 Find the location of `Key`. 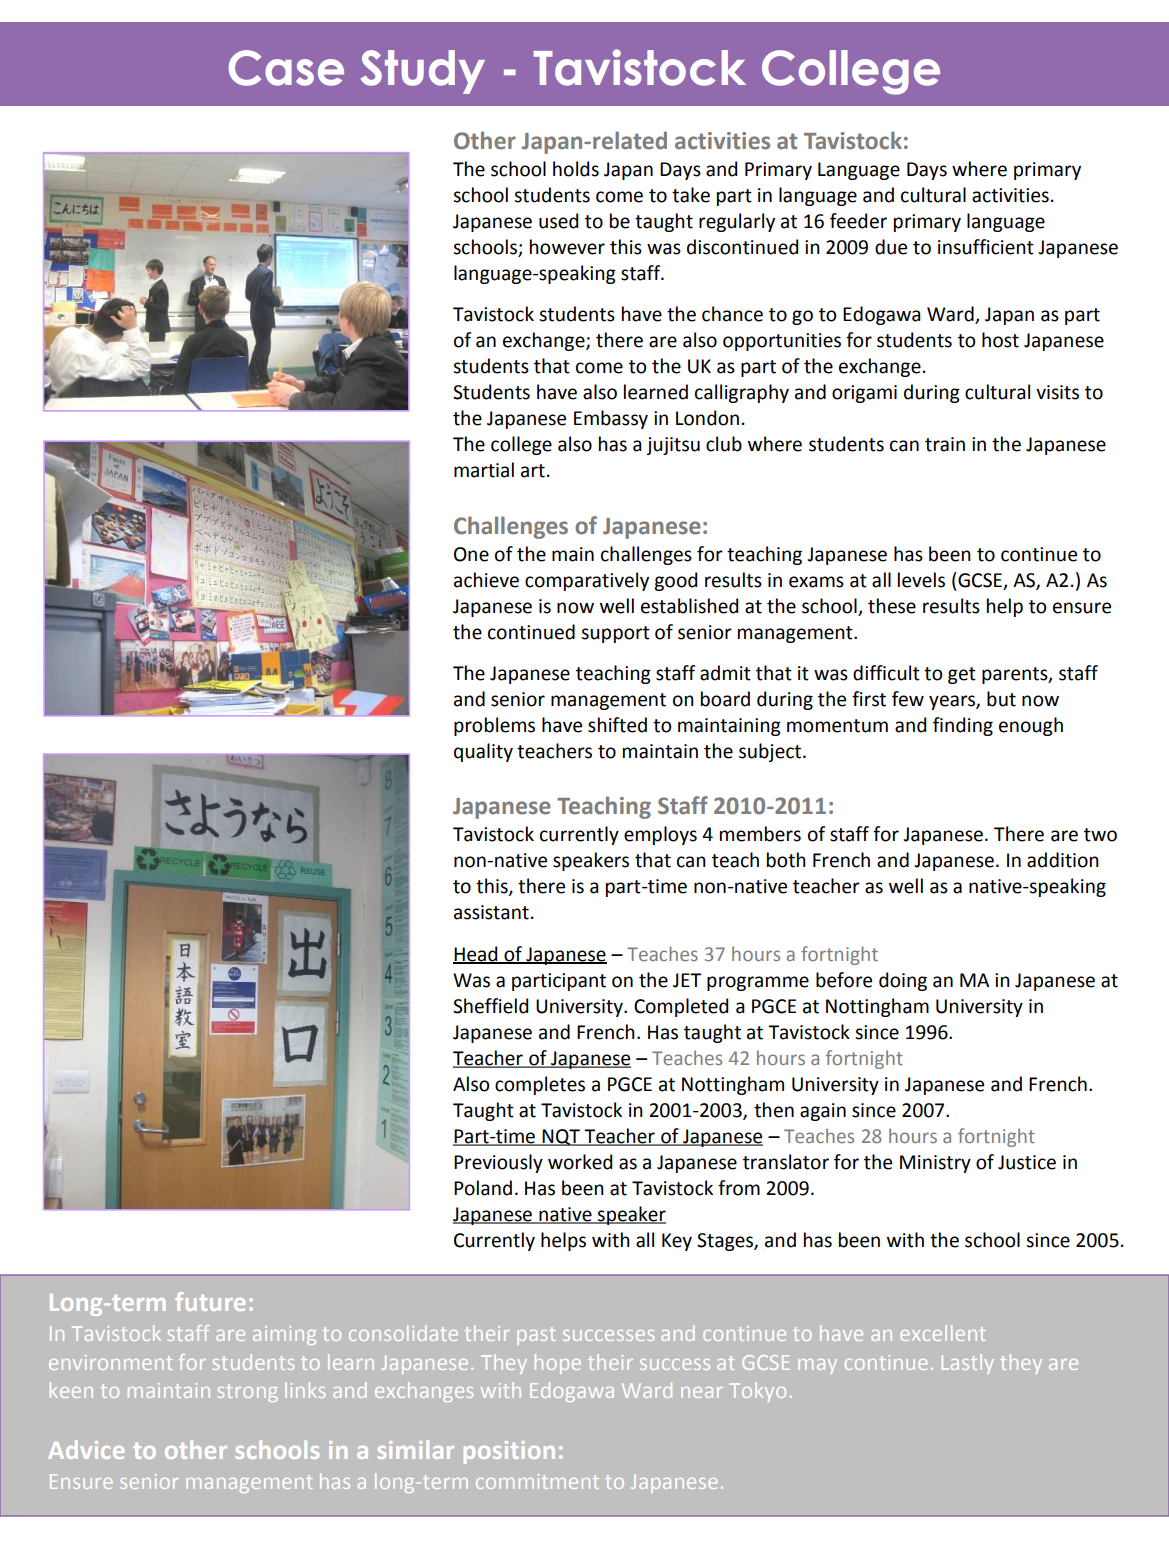

Key is located at coordinates (677, 1242).
